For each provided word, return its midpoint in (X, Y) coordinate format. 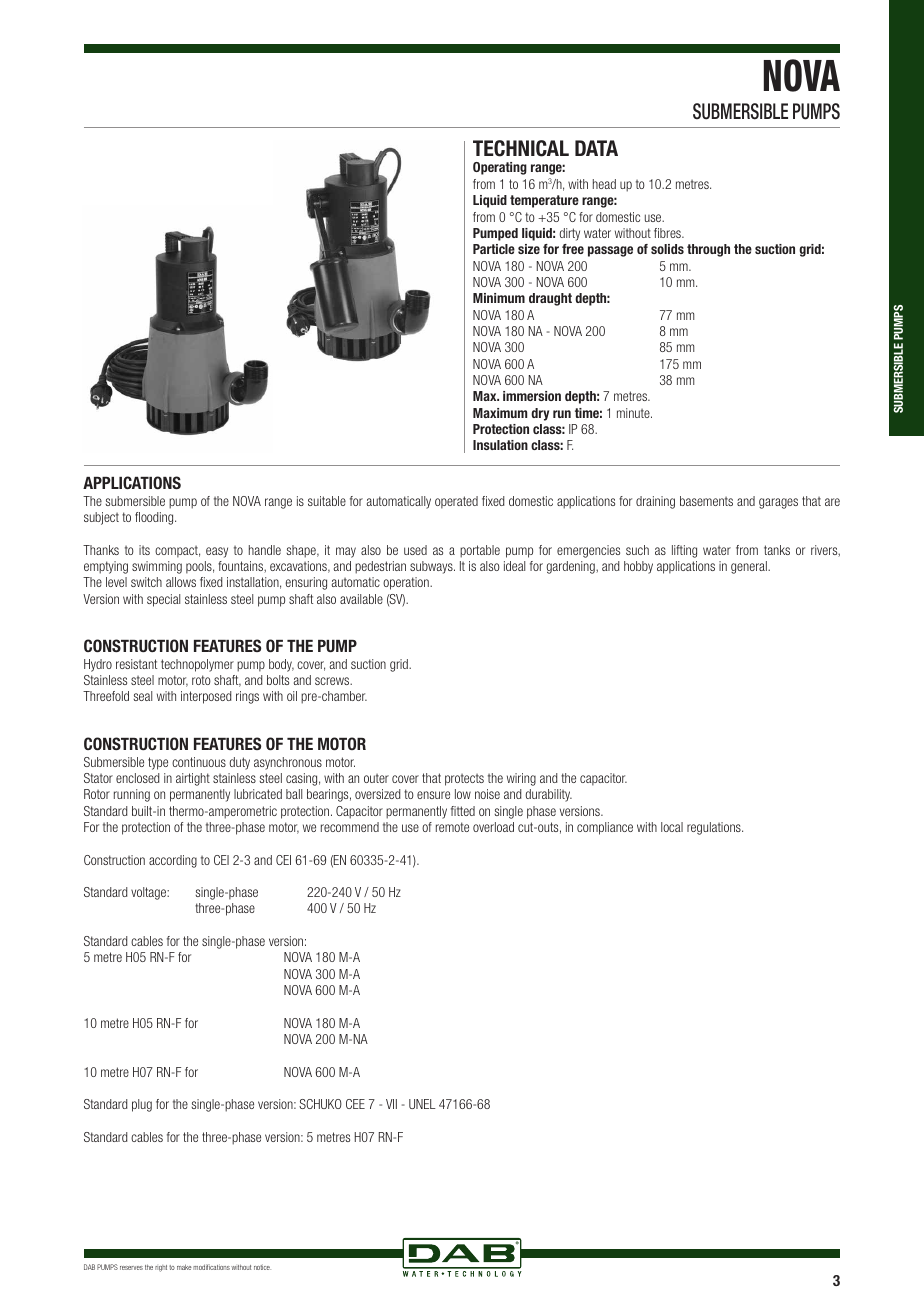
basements (706, 501)
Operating (500, 168)
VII (391, 1104)
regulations (715, 828)
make (184, 1267)
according (173, 861)
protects (464, 780)
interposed (206, 697)
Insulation (500, 445)
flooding (155, 518)
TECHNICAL (521, 148)
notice (262, 1267)
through (708, 250)
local (672, 827)
